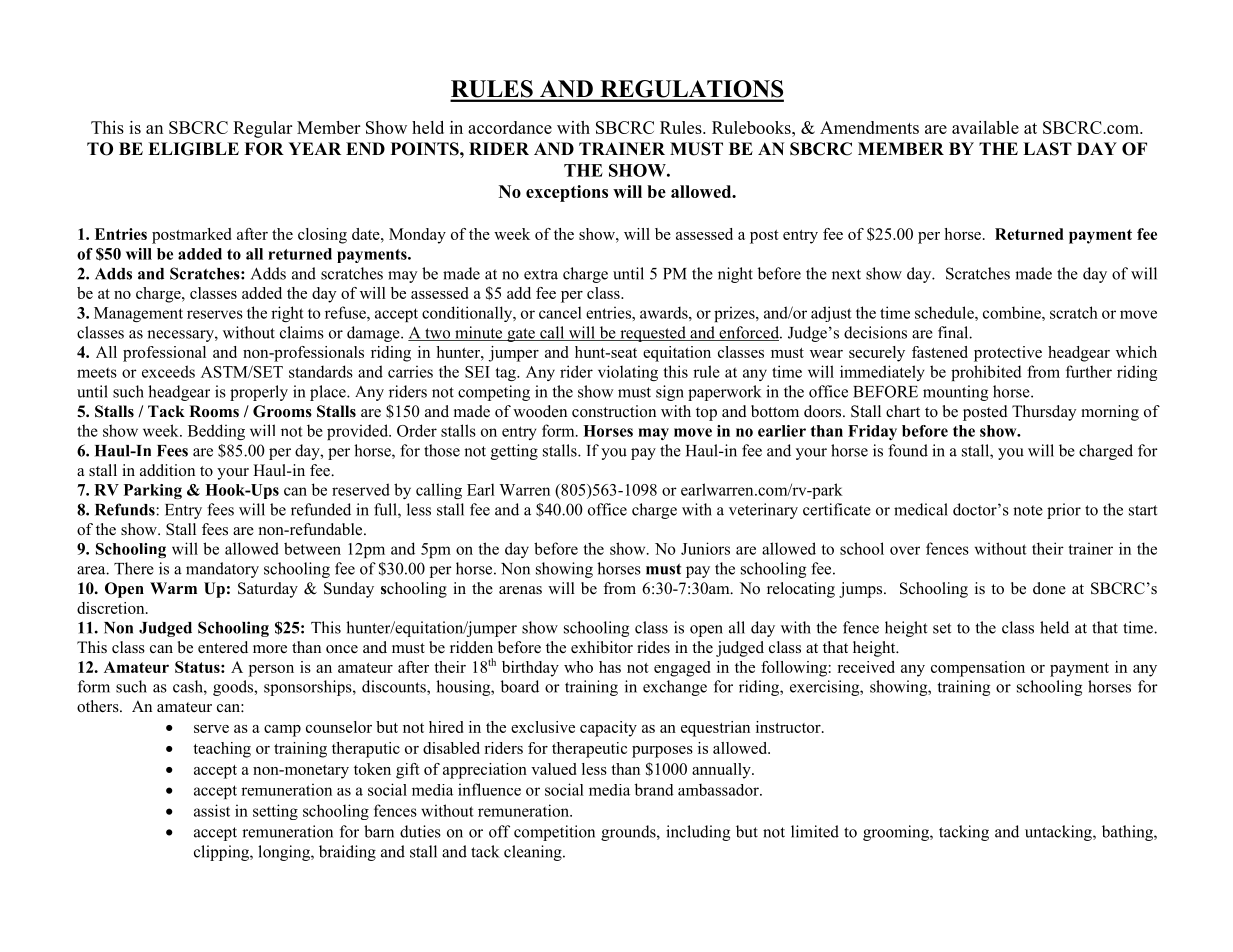 The height and width of the page is (952, 1233). I want to click on accordance, so click(510, 127).
